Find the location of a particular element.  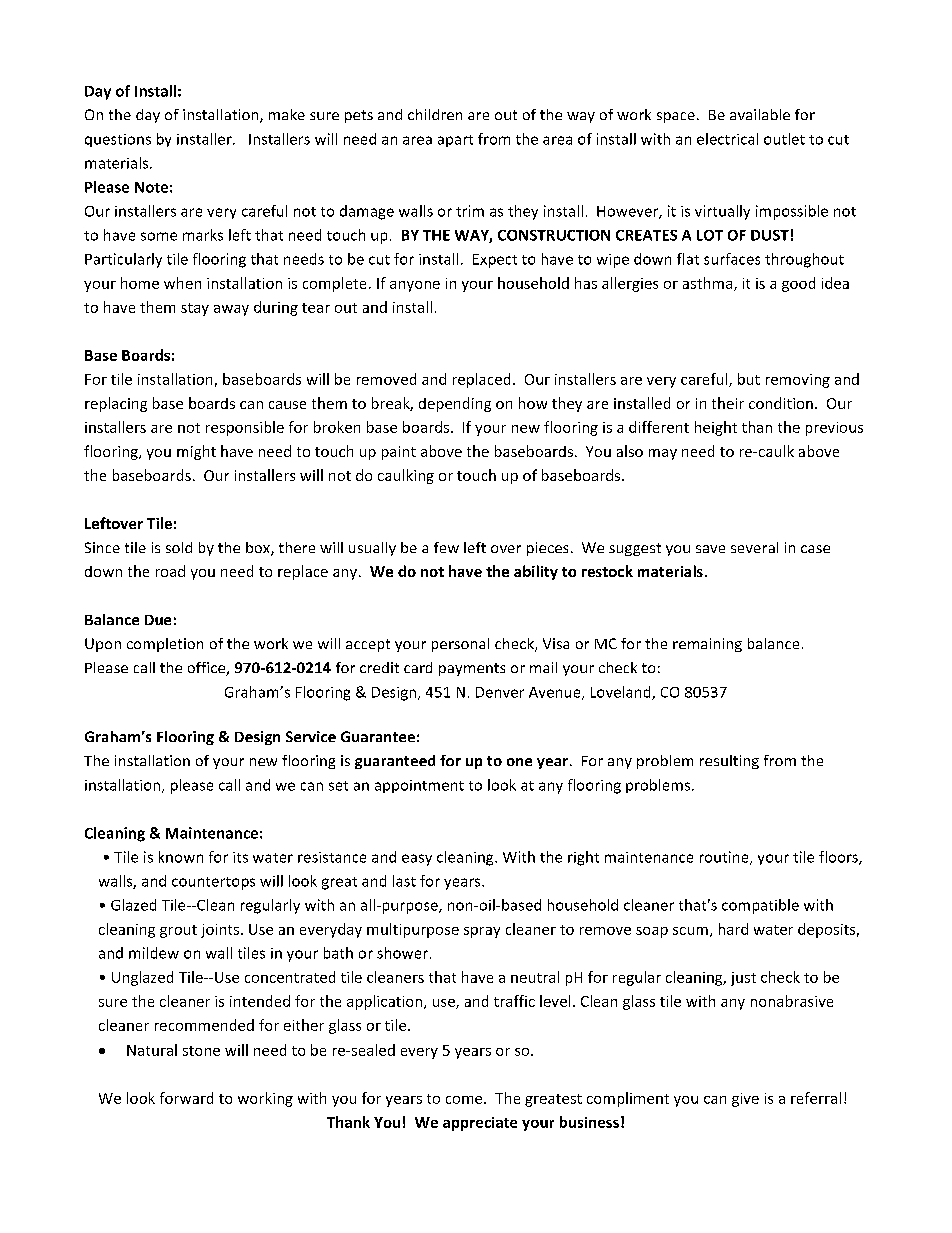

appreciate is located at coordinates (480, 1124).
